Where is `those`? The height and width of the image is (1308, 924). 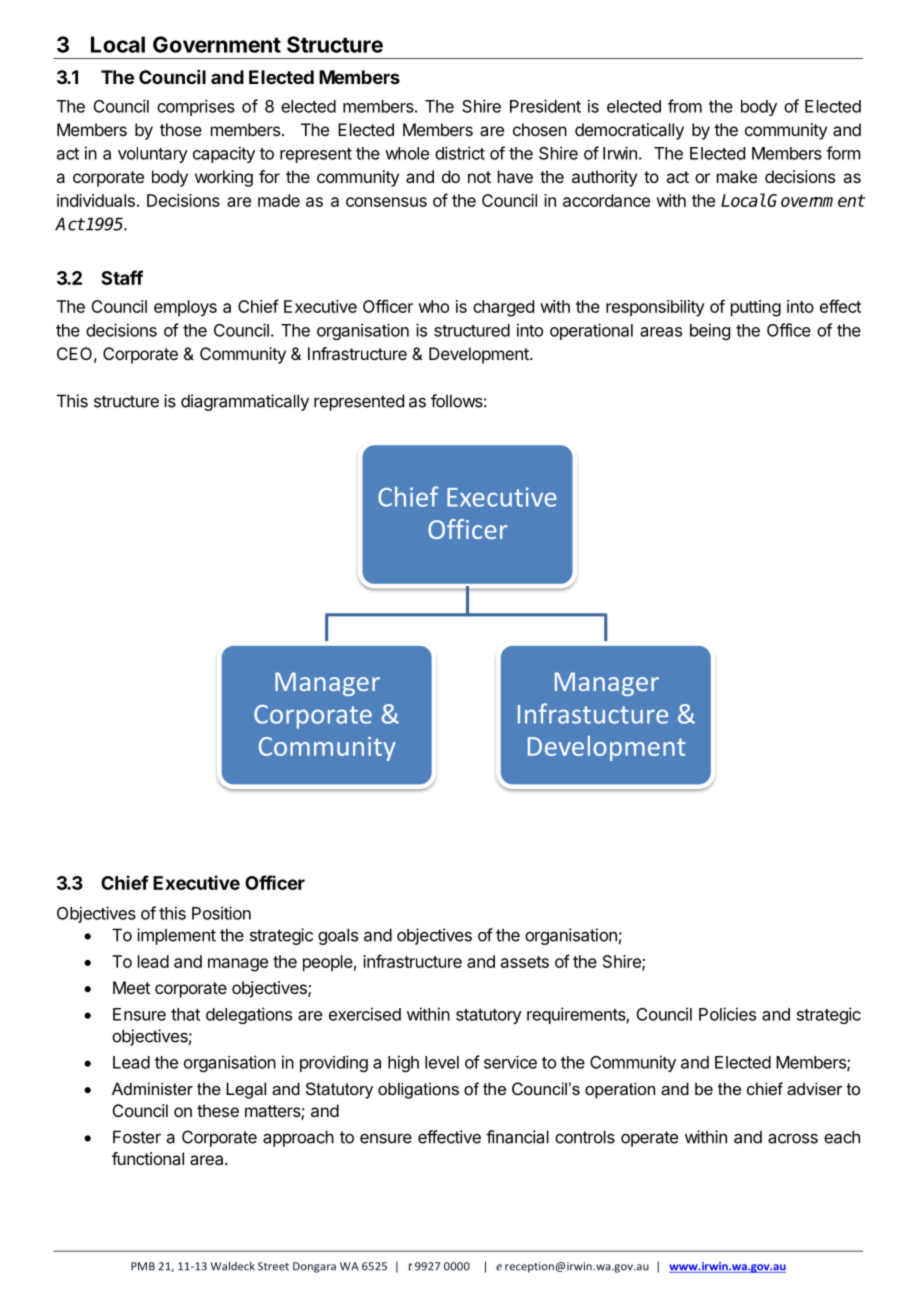
those is located at coordinates (181, 129).
